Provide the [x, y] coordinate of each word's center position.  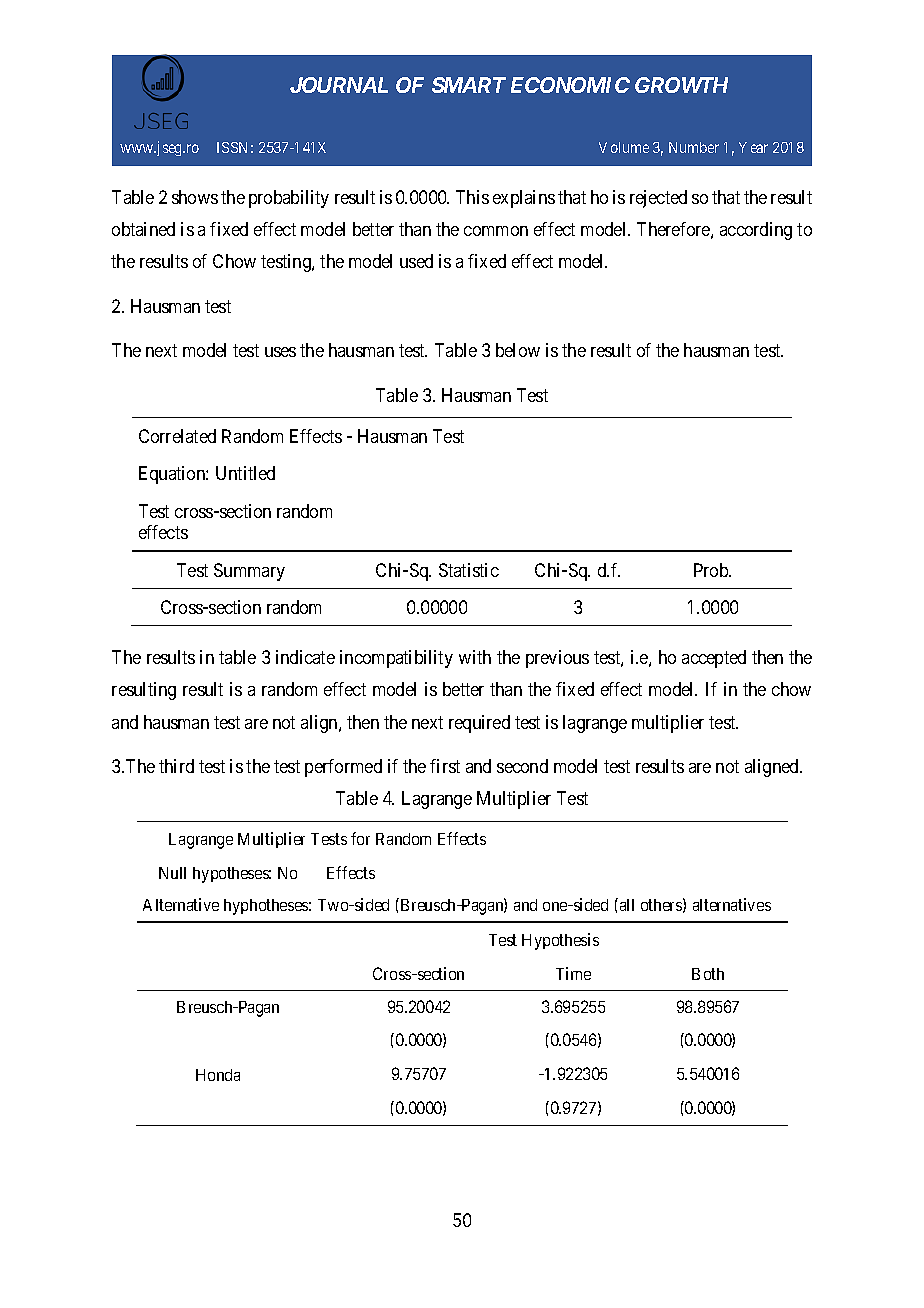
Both [708, 974]
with [475, 657]
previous [557, 659]
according [756, 231]
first [445, 766]
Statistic [469, 570]
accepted [714, 659]
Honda [218, 1075]
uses [280, 352]
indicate [305, 657]
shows [195, 197]
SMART [469, 85]
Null [172, 873]
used [416, 261]
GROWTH [681, 85]
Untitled [245, 473]
